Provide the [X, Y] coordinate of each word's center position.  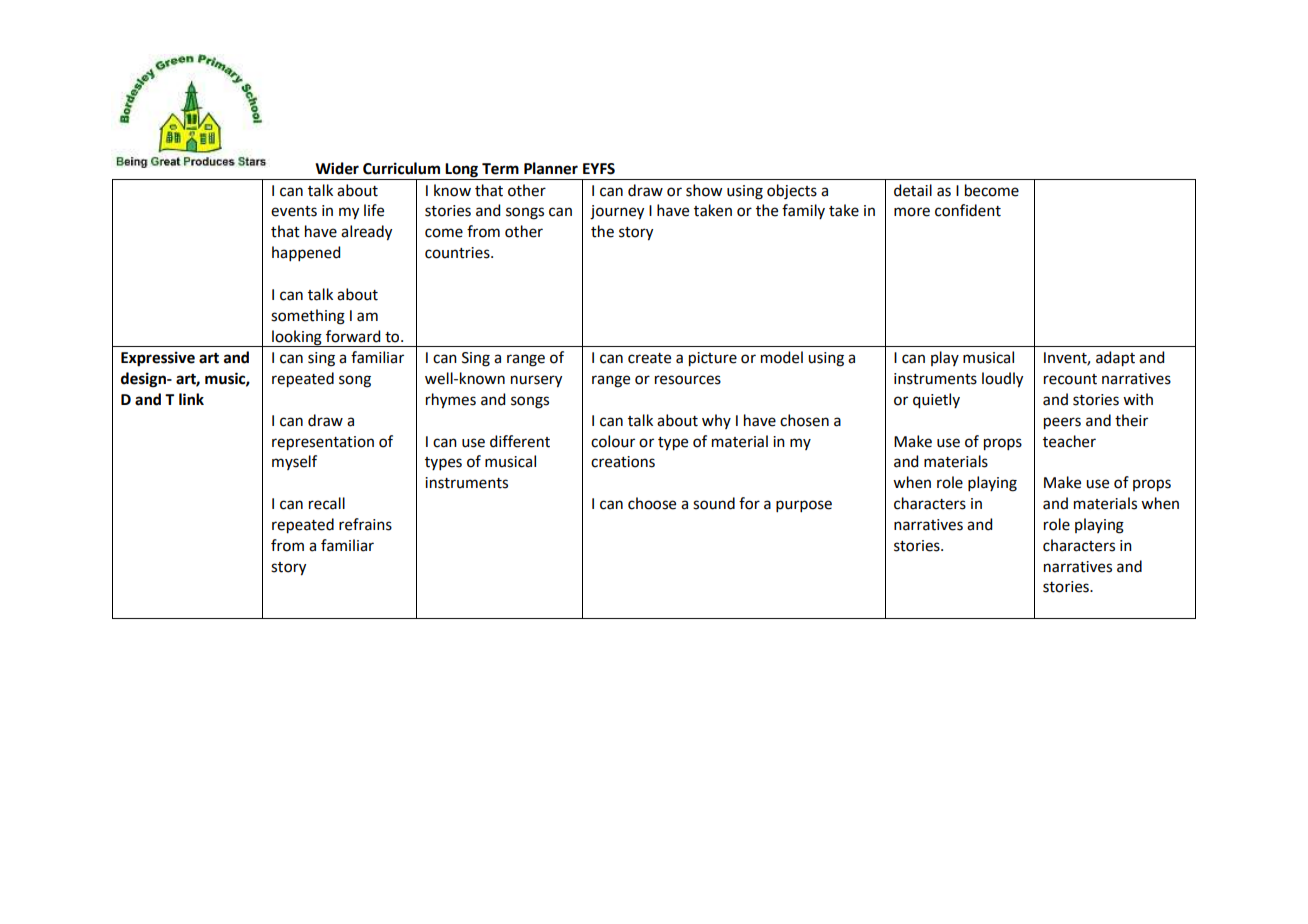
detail [913, 190]
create [649, 358]
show [704, 190]
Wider [337, 168]
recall [327, 503]
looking [297, 338]
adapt [1115, 359]
